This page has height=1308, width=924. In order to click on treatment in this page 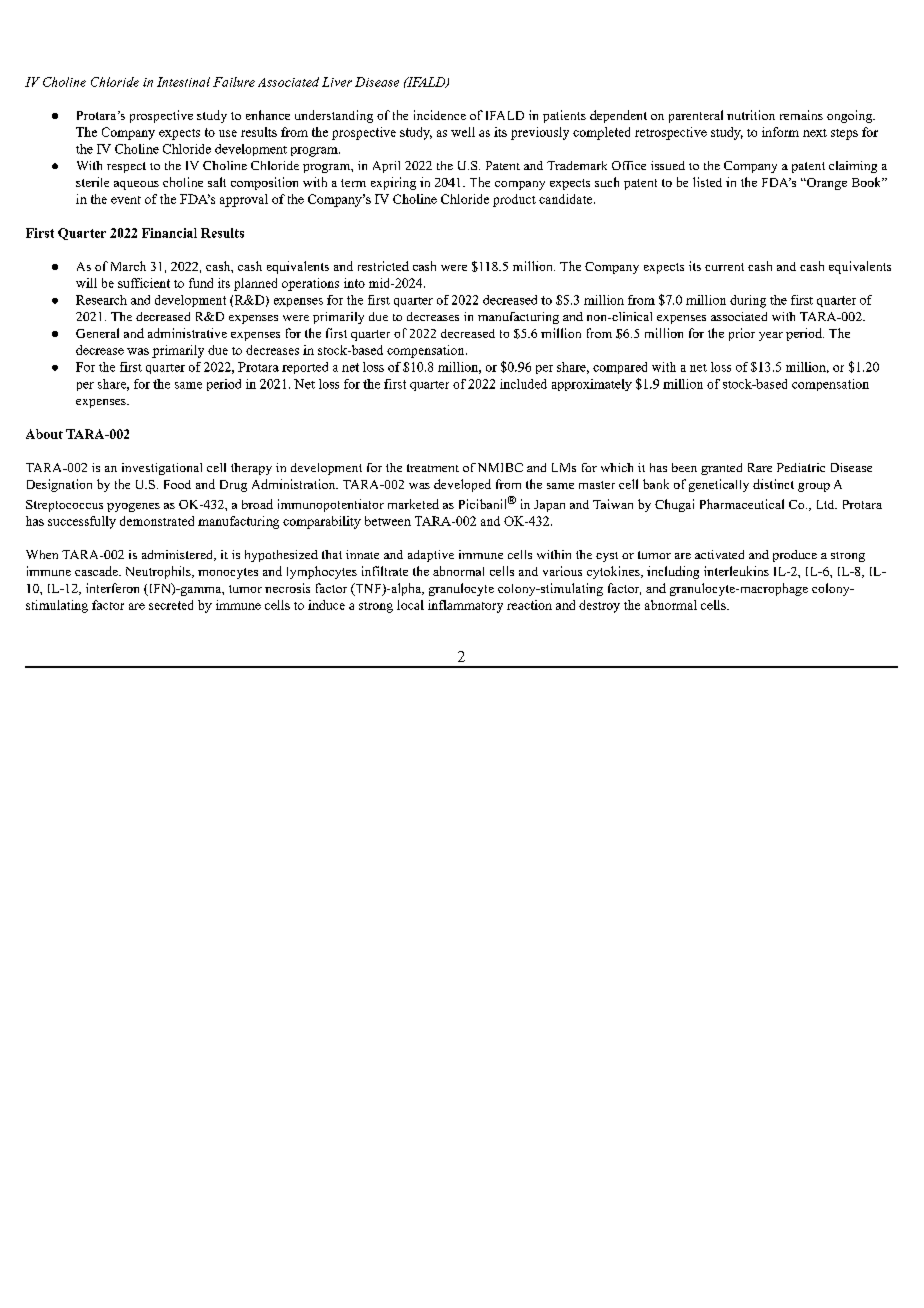, I will do `click(433, 468)`.
